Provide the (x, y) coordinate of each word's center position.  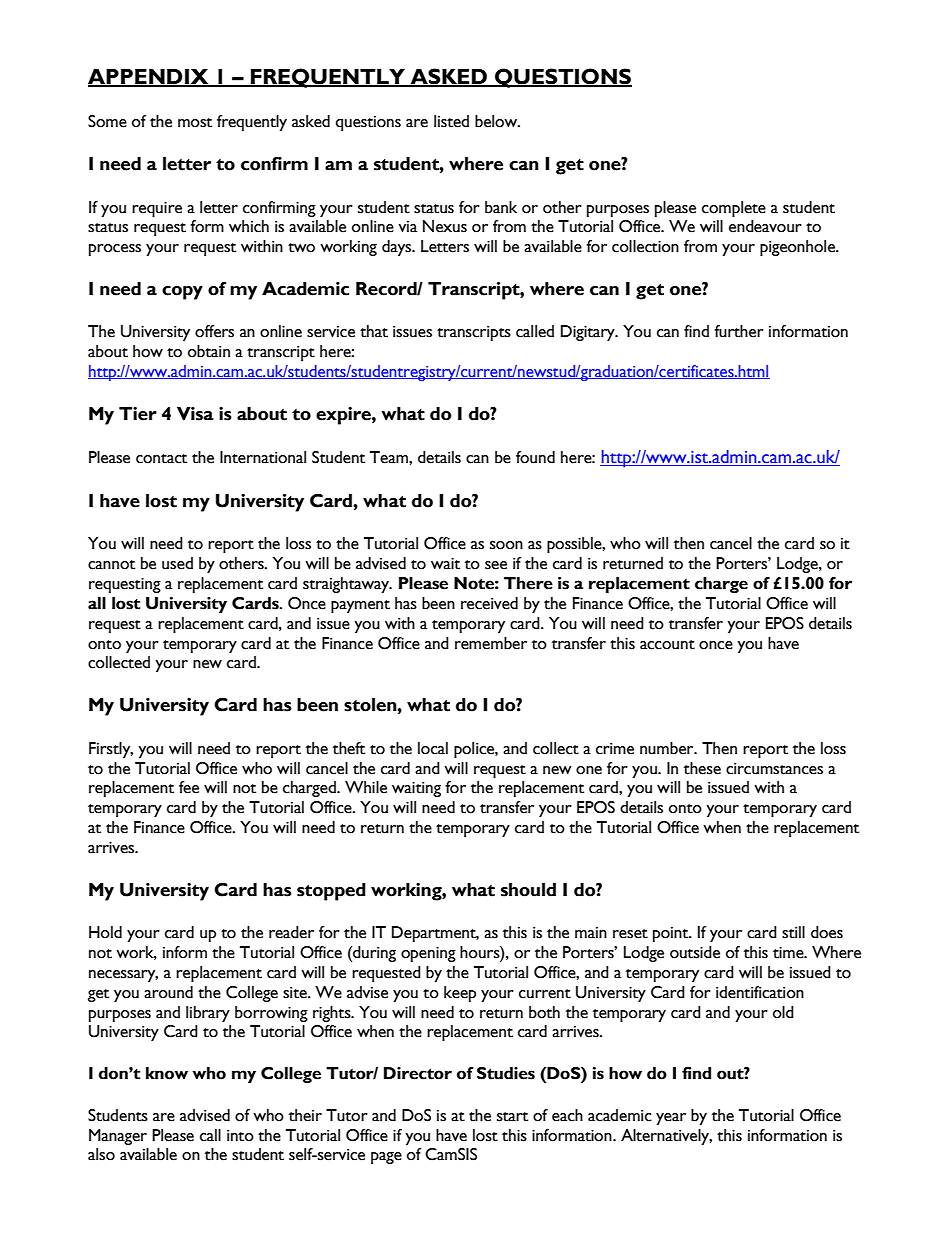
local (433, 748)
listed (451, 121)
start (512, 1117)
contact (161, 459)
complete (734, 209)
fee (189, 787)
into (240, 1136)
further (739, 331)
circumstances (774, 769)
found (535, 457)
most (195, 123)
